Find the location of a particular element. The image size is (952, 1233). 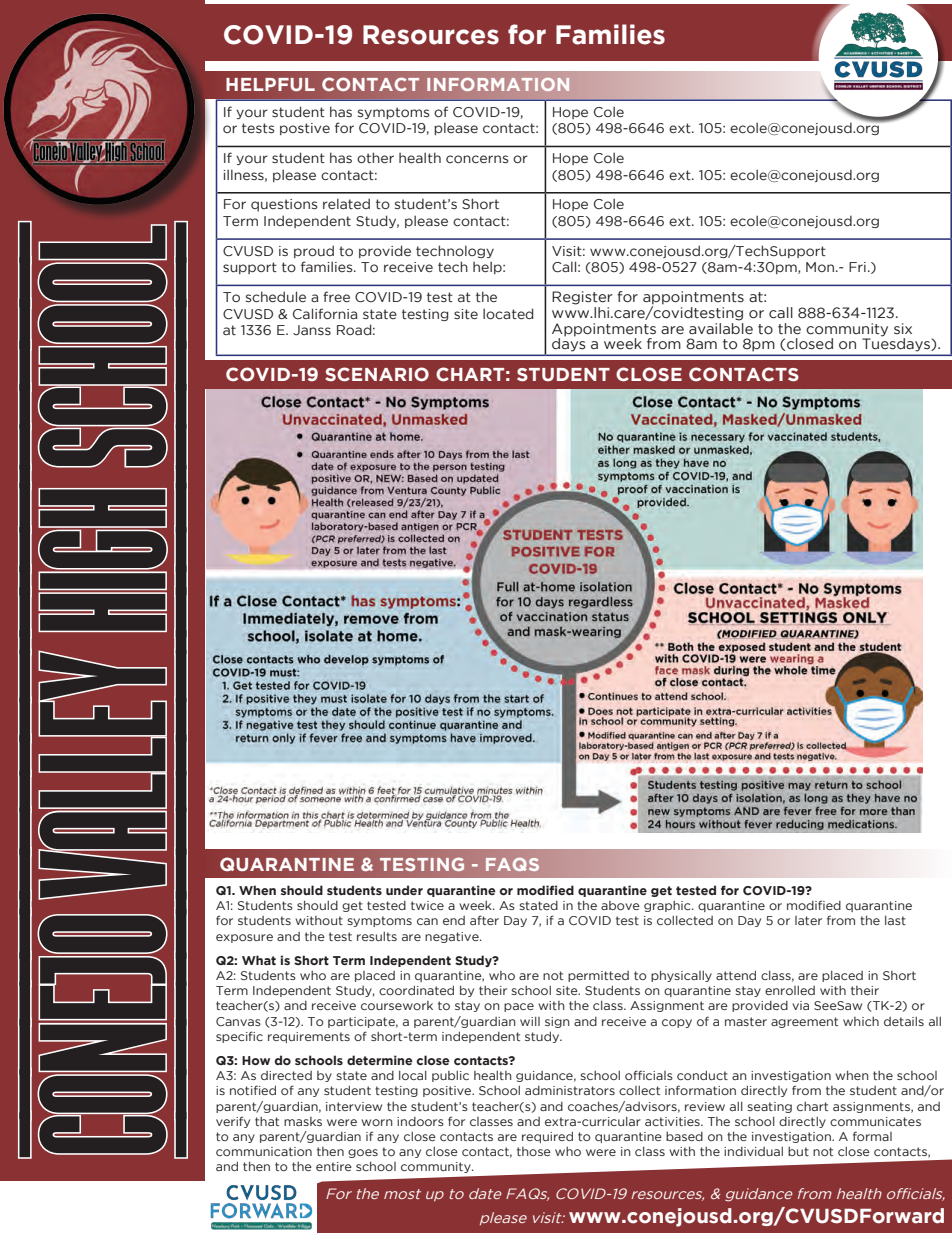

postive is located at coordinates (305, 129).
